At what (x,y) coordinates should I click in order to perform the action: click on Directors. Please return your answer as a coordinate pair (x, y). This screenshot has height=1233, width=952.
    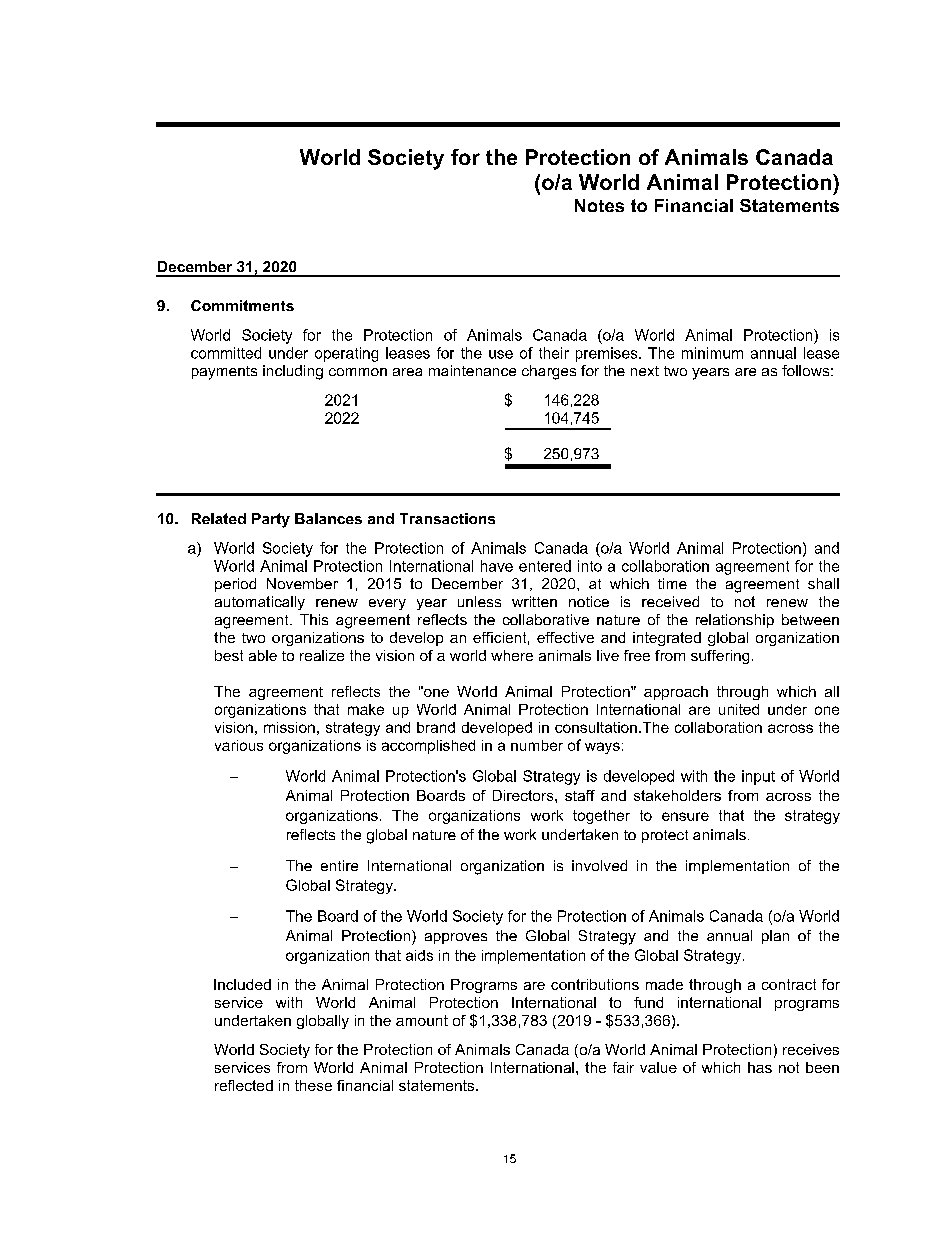
    Looking at the image, I should click on (524, 795).
